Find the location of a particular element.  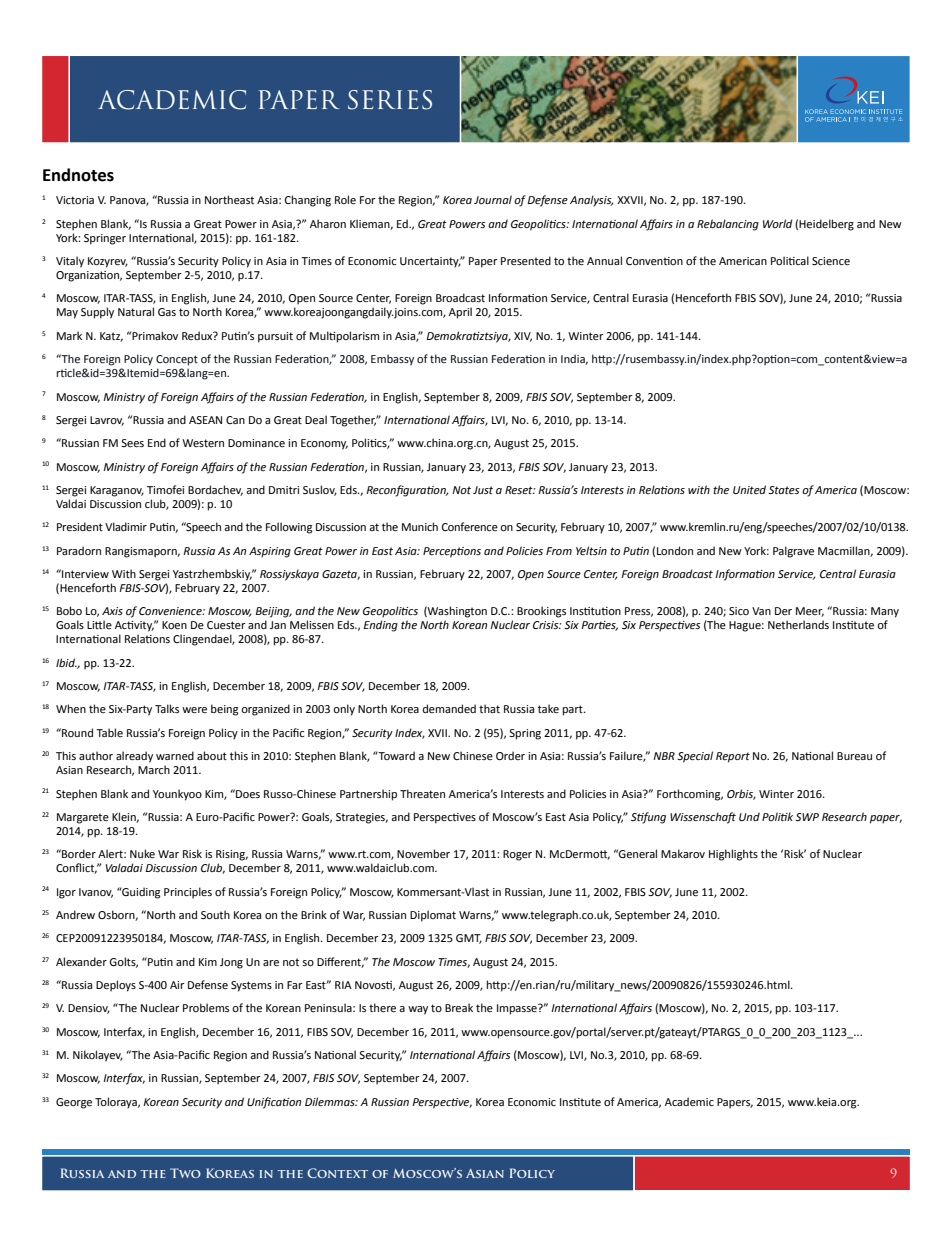

Endnotes is located at coordinates (78, 175).
